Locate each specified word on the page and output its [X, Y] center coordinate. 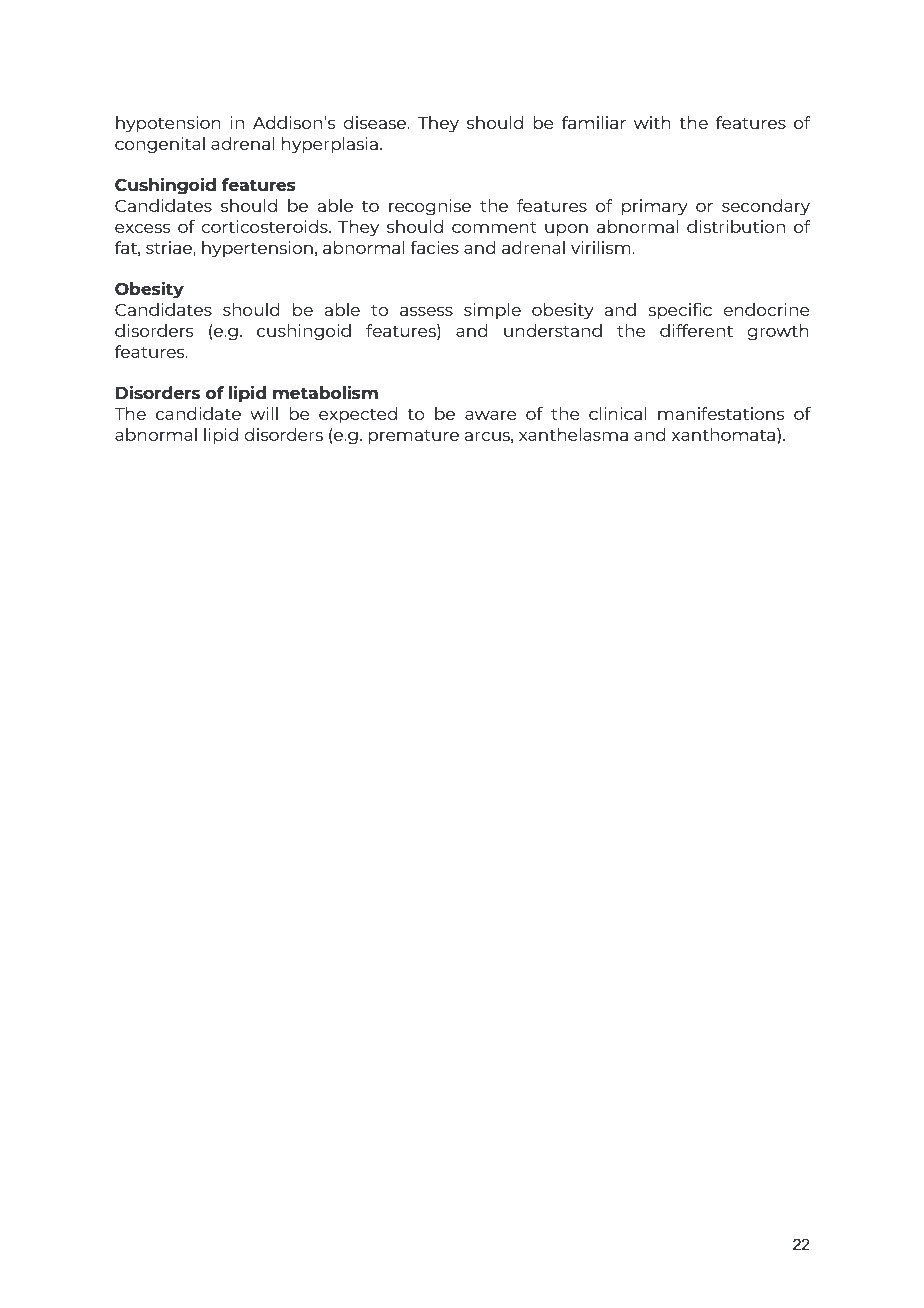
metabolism [325, 392]
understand [553, 330]
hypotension [168, 124]
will [264, 413]
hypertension [257, 249]
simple [492, 311]
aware [491, 415]
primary [655, 207]
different [696, 330]
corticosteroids [265, 226]
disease [376, 122]
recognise [430, 207]
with [652, 122]
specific [680, 311]
